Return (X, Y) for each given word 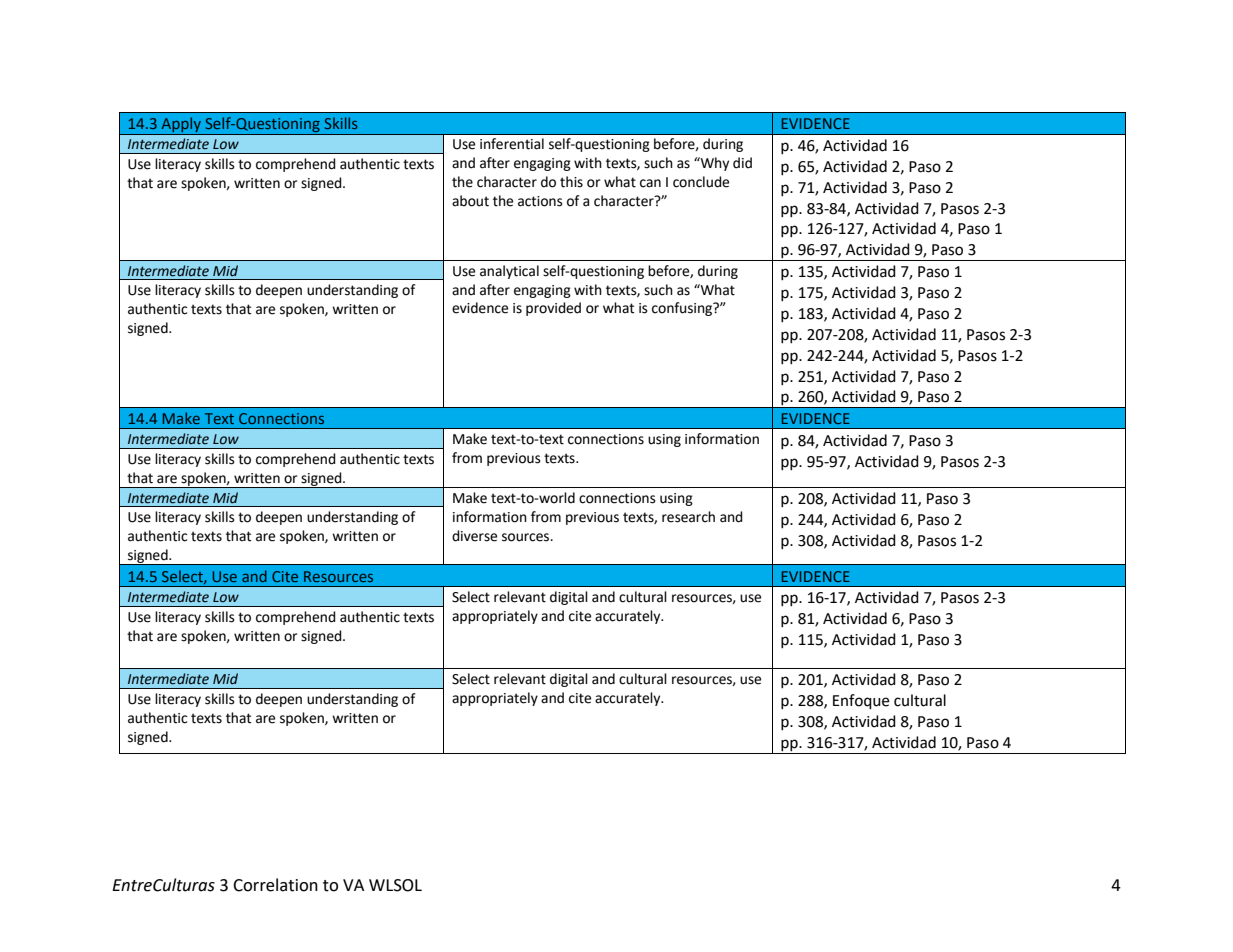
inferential (512, 144)
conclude (701, 182)
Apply (181, 126)
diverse (474, 536)
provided (553, 309)
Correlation (275, 885)
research (688, 517)
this (571, 182)
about (470, 201)
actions (540, 201)
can (650, 183)
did (742, 163)
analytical (509, 272)
